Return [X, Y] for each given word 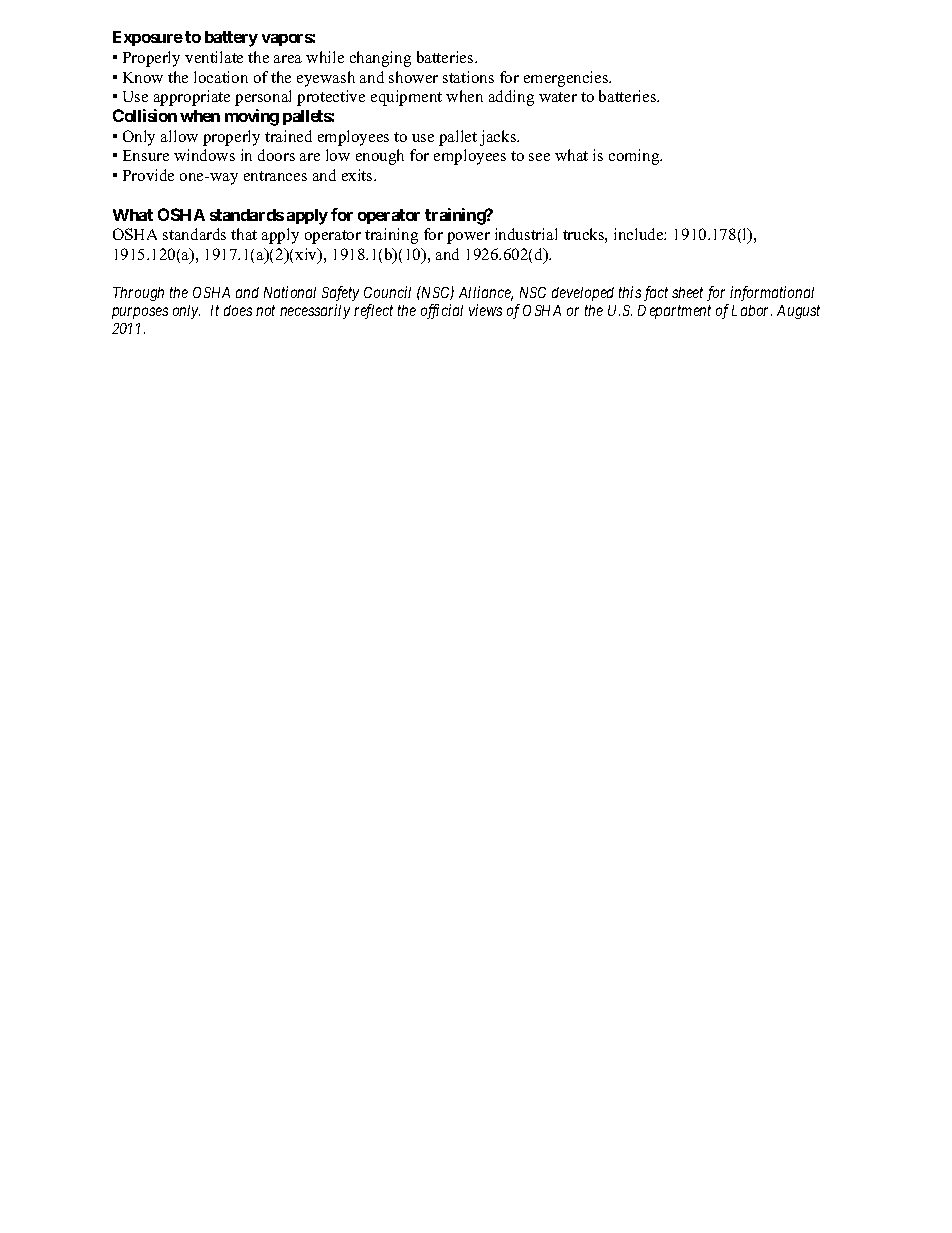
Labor [752, 310]
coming [635, 157]
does [238, 310]
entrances [275, 176]
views [485, 310]
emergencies [567, 79]
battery [231, 39]
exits [358, 175]
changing [380, 59]
